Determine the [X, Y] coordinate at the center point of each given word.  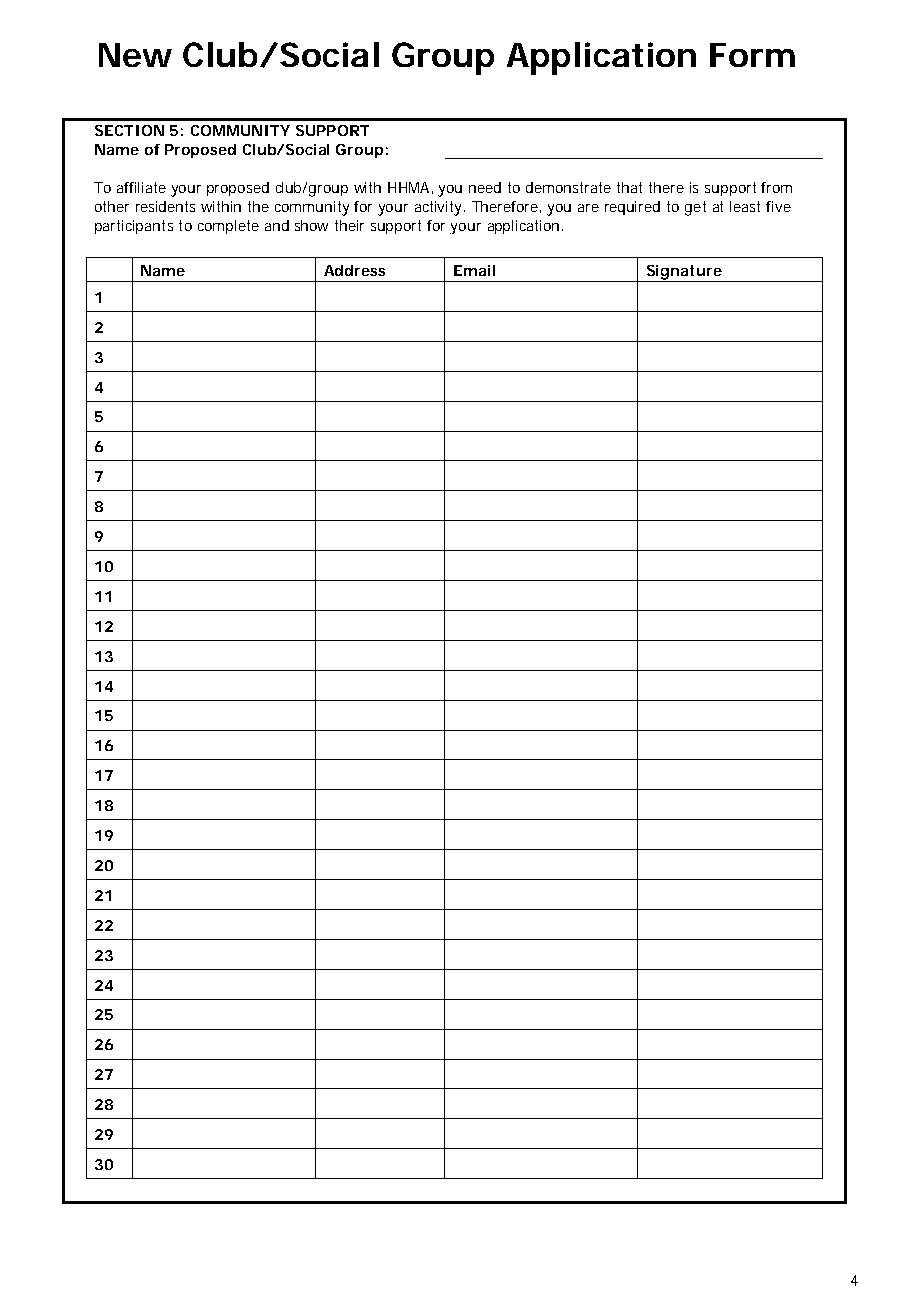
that [629, 187]
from [776, 187]
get [695, 208]
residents [165, 206]
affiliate [141, 187]
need [485, 187]
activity [440, 208]
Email [474, 270]
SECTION [129, 130]
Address [354, 270]
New [135, 55]
